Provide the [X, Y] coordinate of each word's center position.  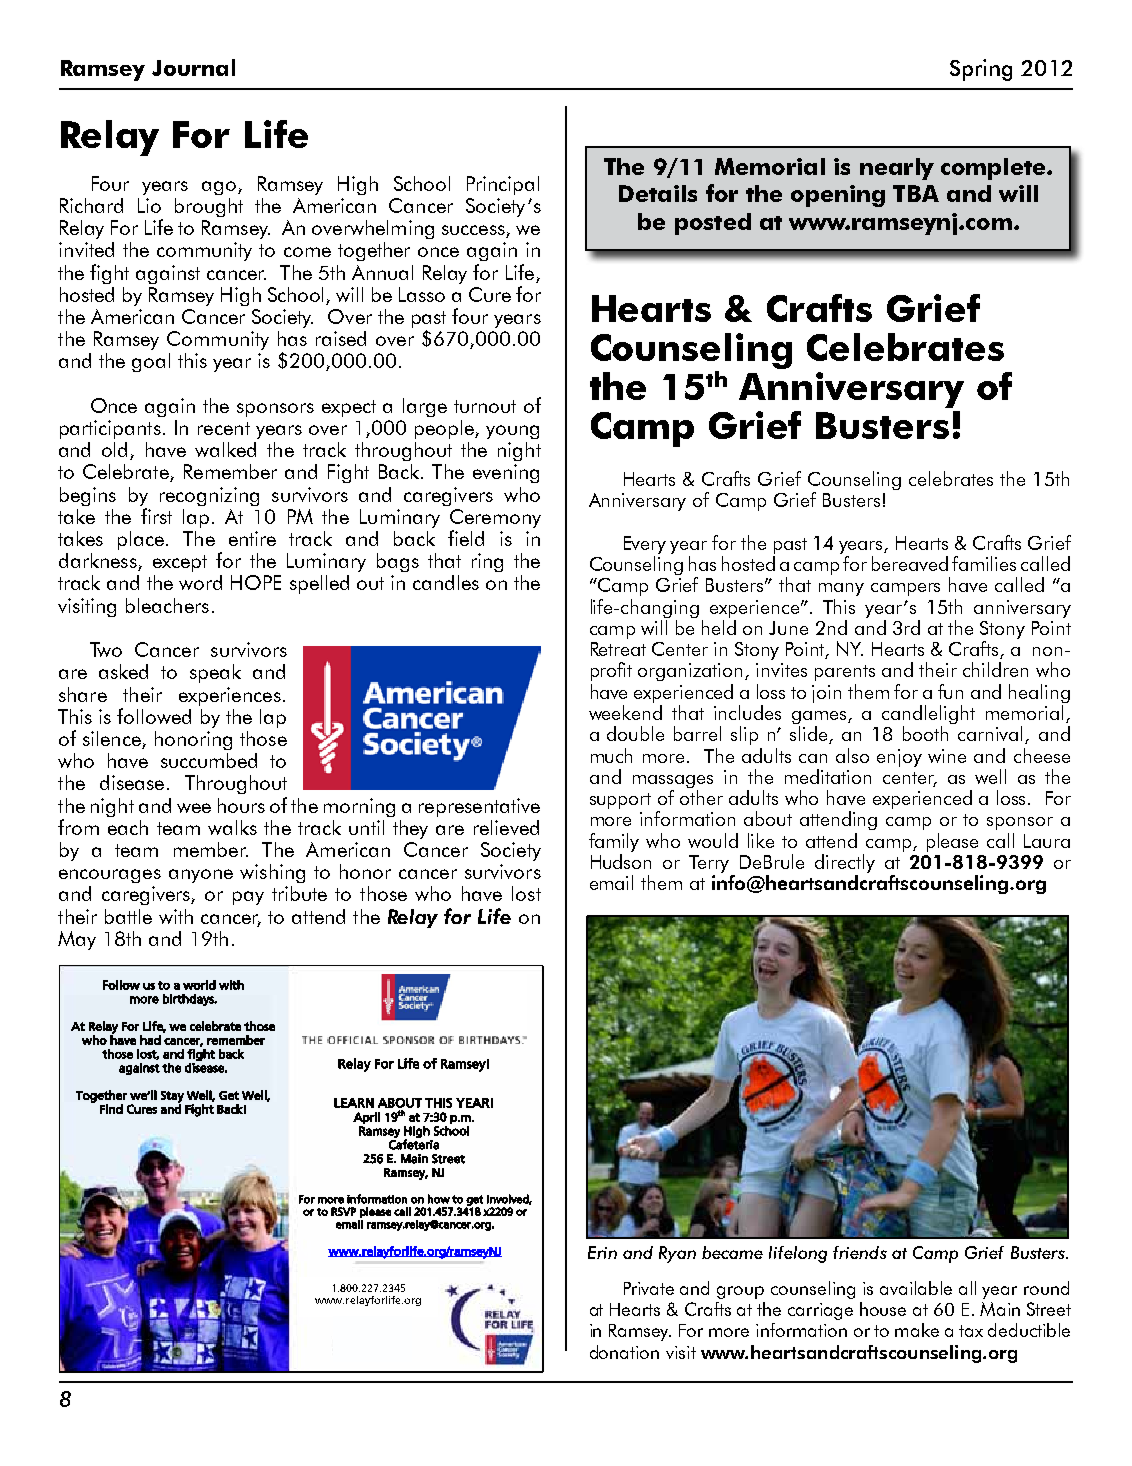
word [200, 582]
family [614, 842]
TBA [916, 193]
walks [232, 827]
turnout [485, 406]
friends [860, 1252]
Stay [172, 1098]
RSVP [343, 1211]
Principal [503, 185]
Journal [193, 67]
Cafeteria [414, 1143]
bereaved [910, 563]
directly [845, 865]
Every [645, 545]
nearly [897, 169]
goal [151, 362]
